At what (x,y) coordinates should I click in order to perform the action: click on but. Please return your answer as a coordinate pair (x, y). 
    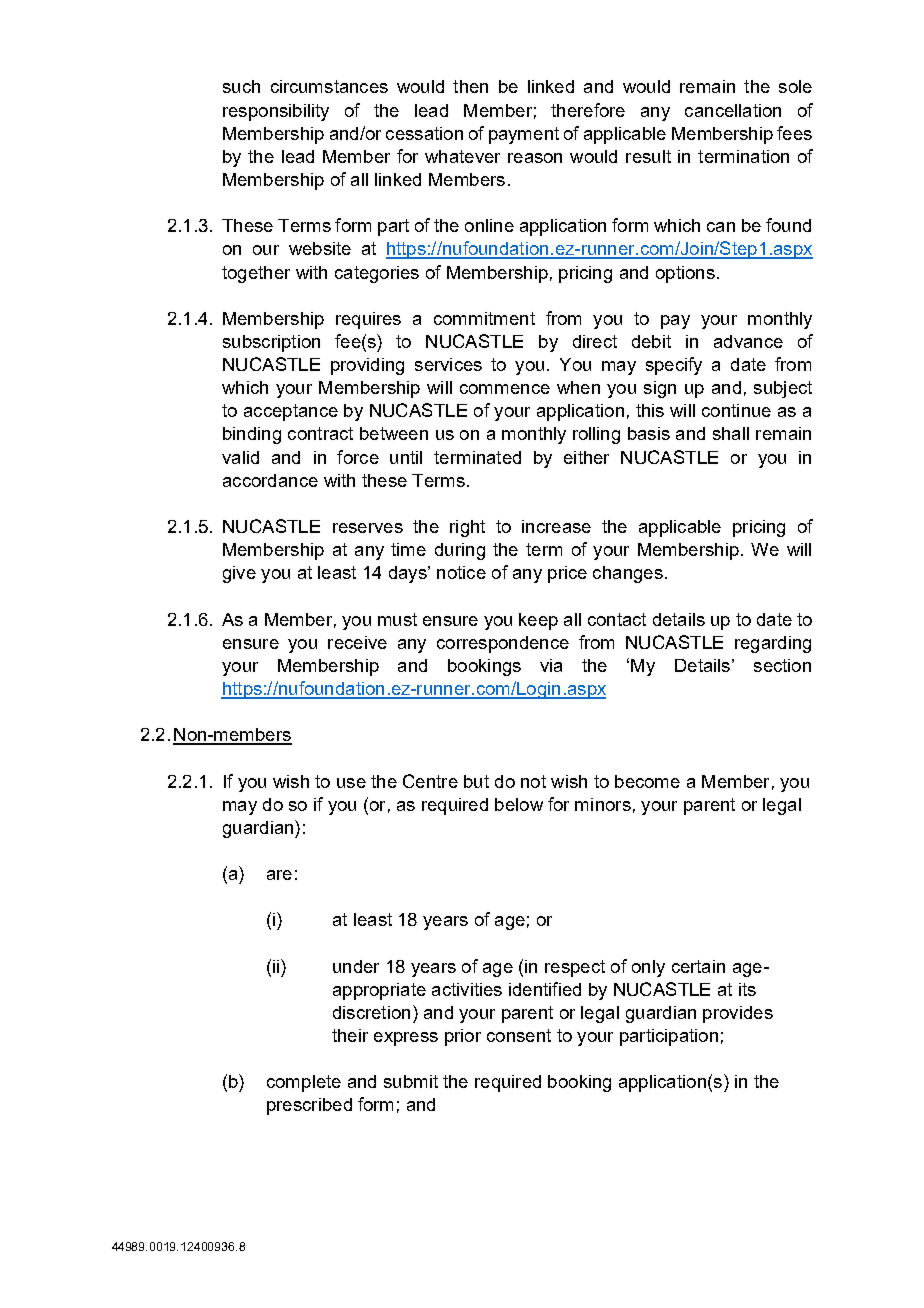
    Looking at the image, I should click on (476, 781).
